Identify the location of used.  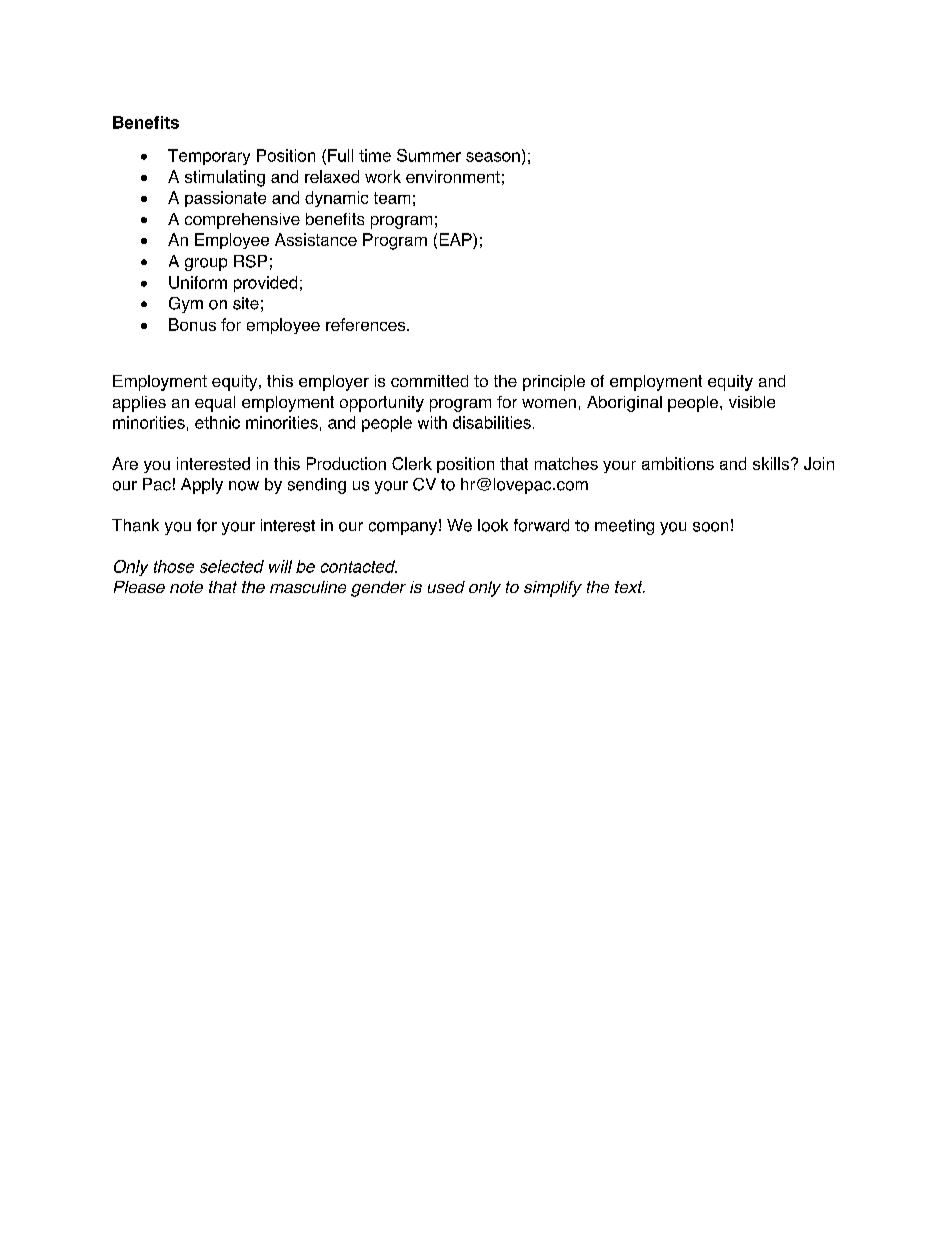
(446, 587).
